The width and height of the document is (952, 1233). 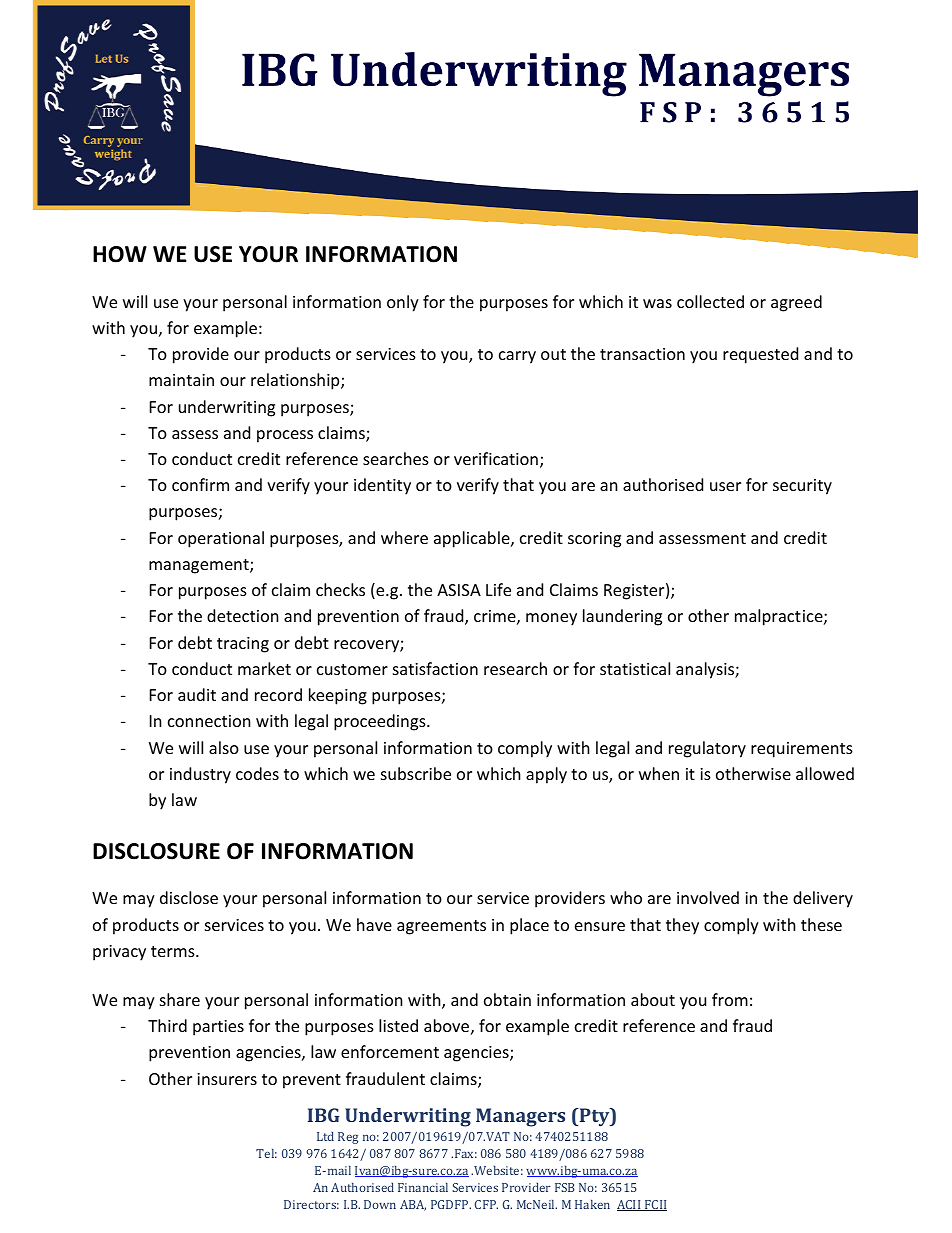 I want to click on subscribe, so click(x=416, y=773).
